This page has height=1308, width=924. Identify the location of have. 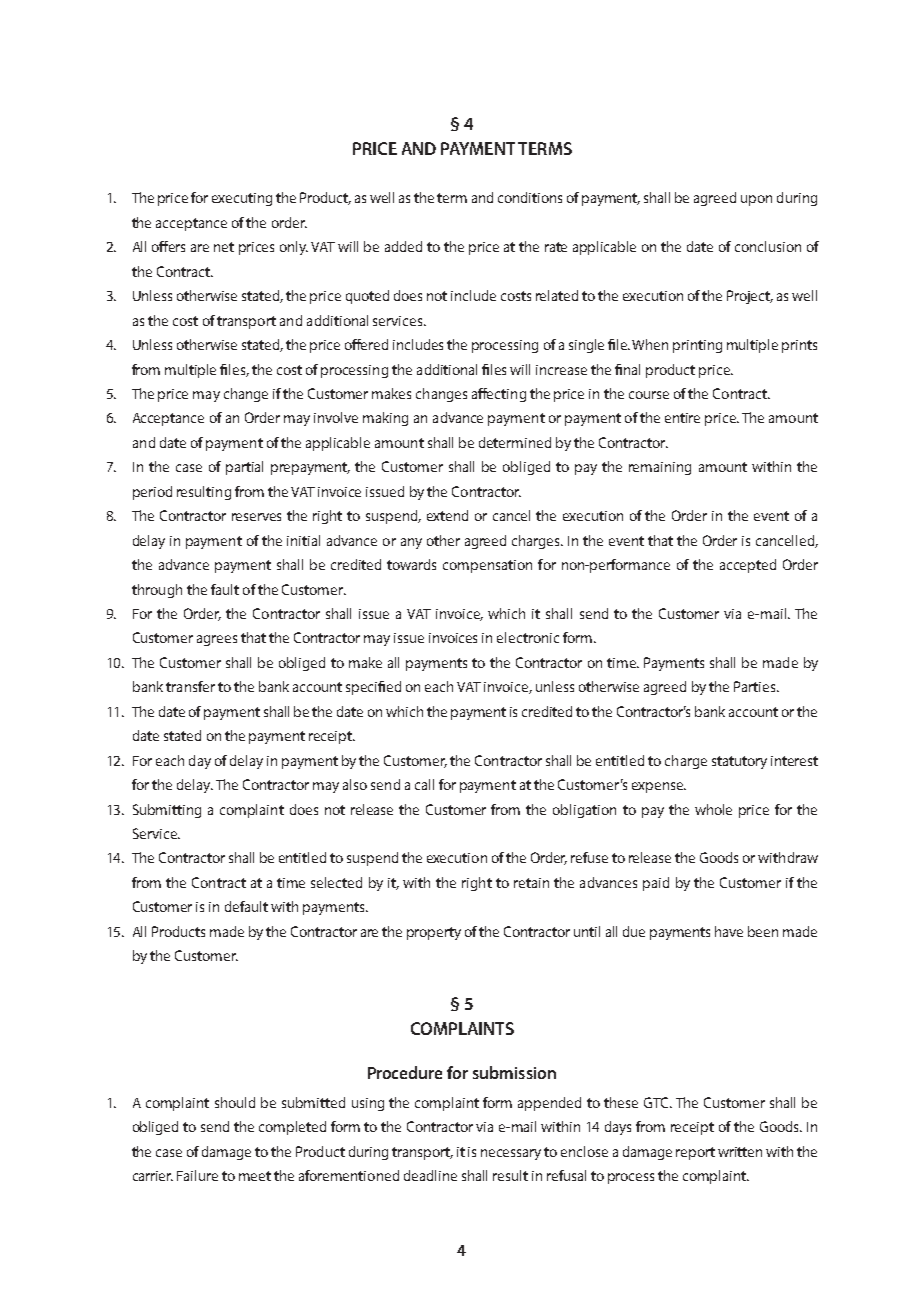
(729, 931).
